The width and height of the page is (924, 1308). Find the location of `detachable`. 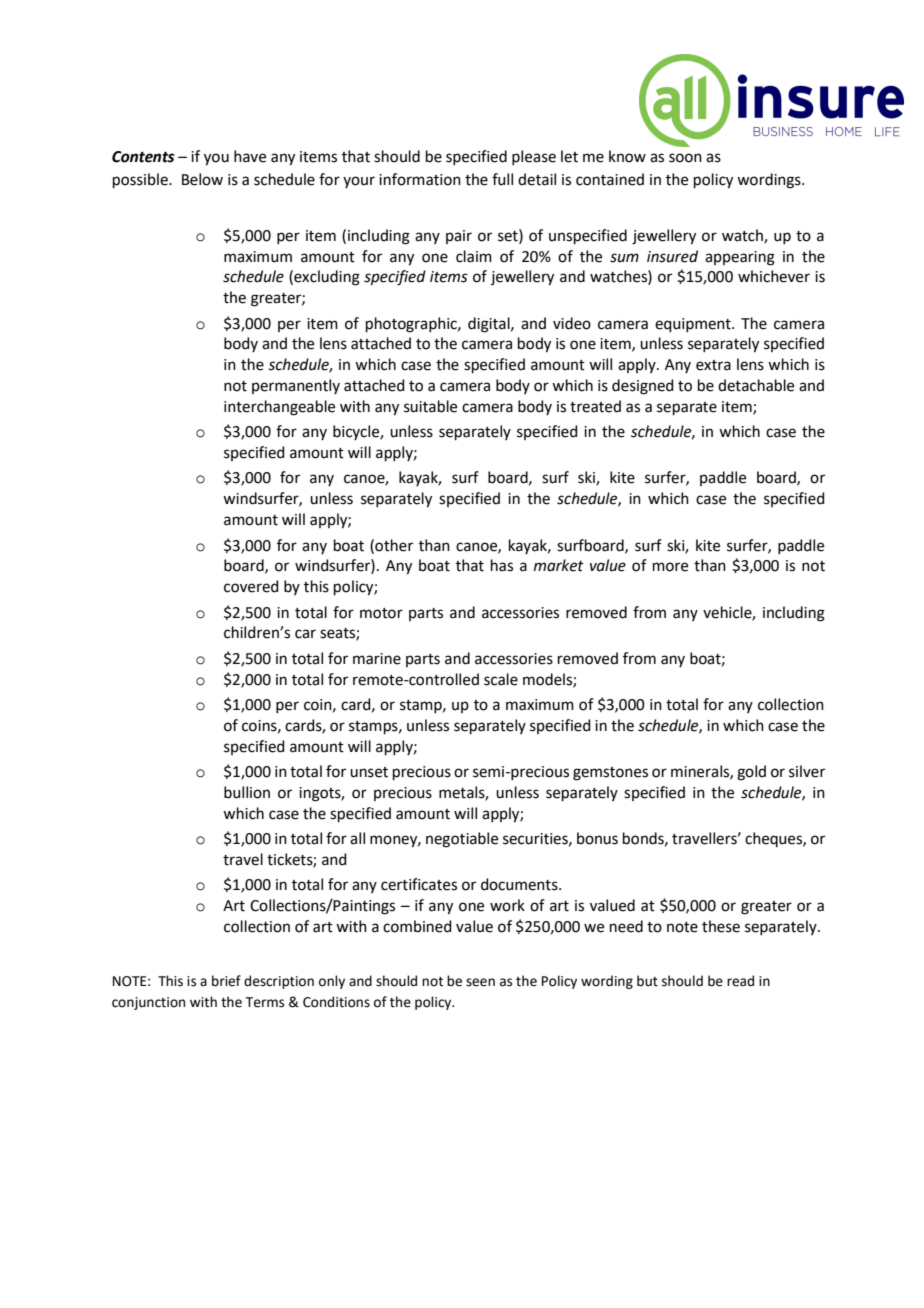

detachable is located at coordinates (756, 385).
